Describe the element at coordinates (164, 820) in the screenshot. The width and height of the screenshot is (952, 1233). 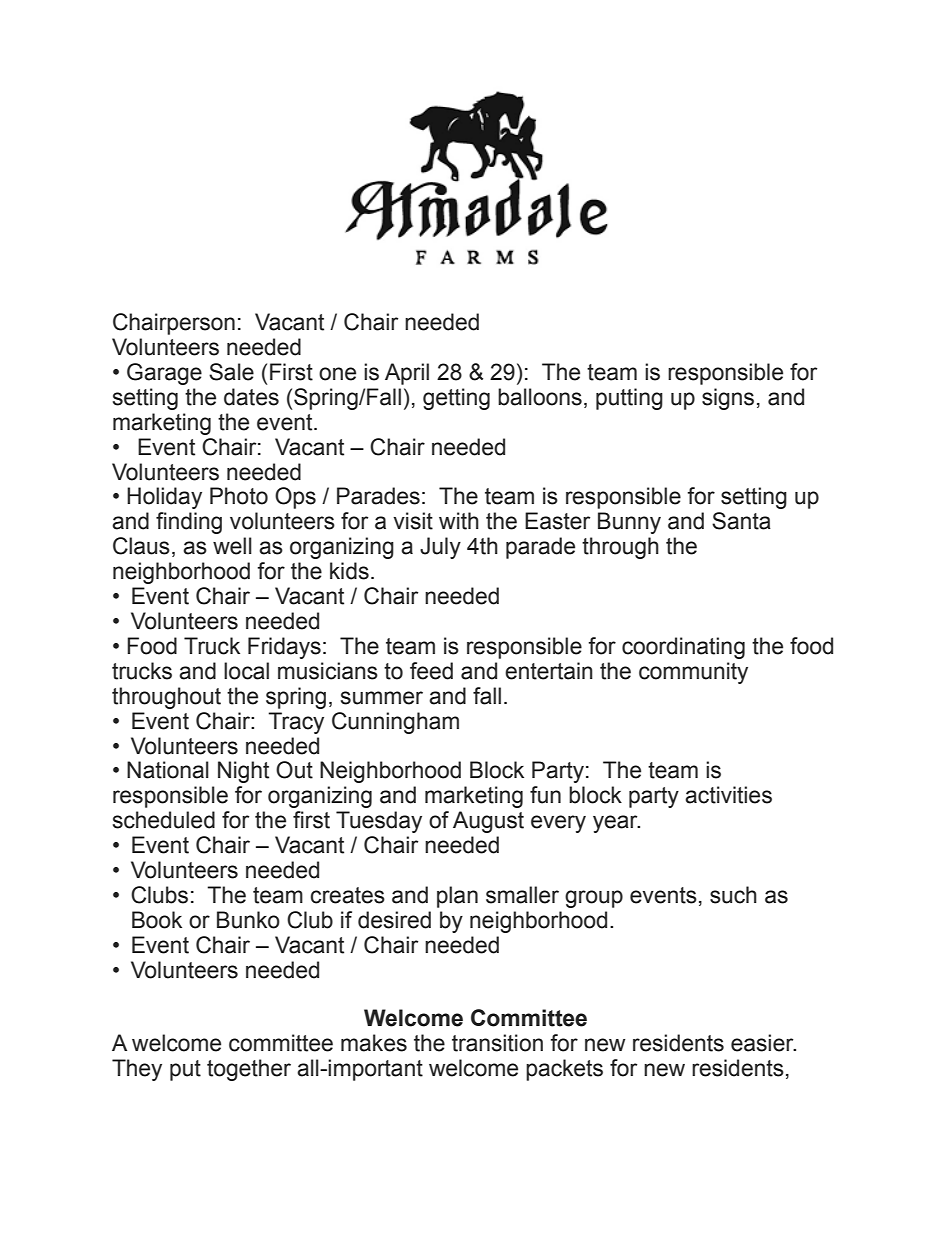
I see `scheduled` at that location.
